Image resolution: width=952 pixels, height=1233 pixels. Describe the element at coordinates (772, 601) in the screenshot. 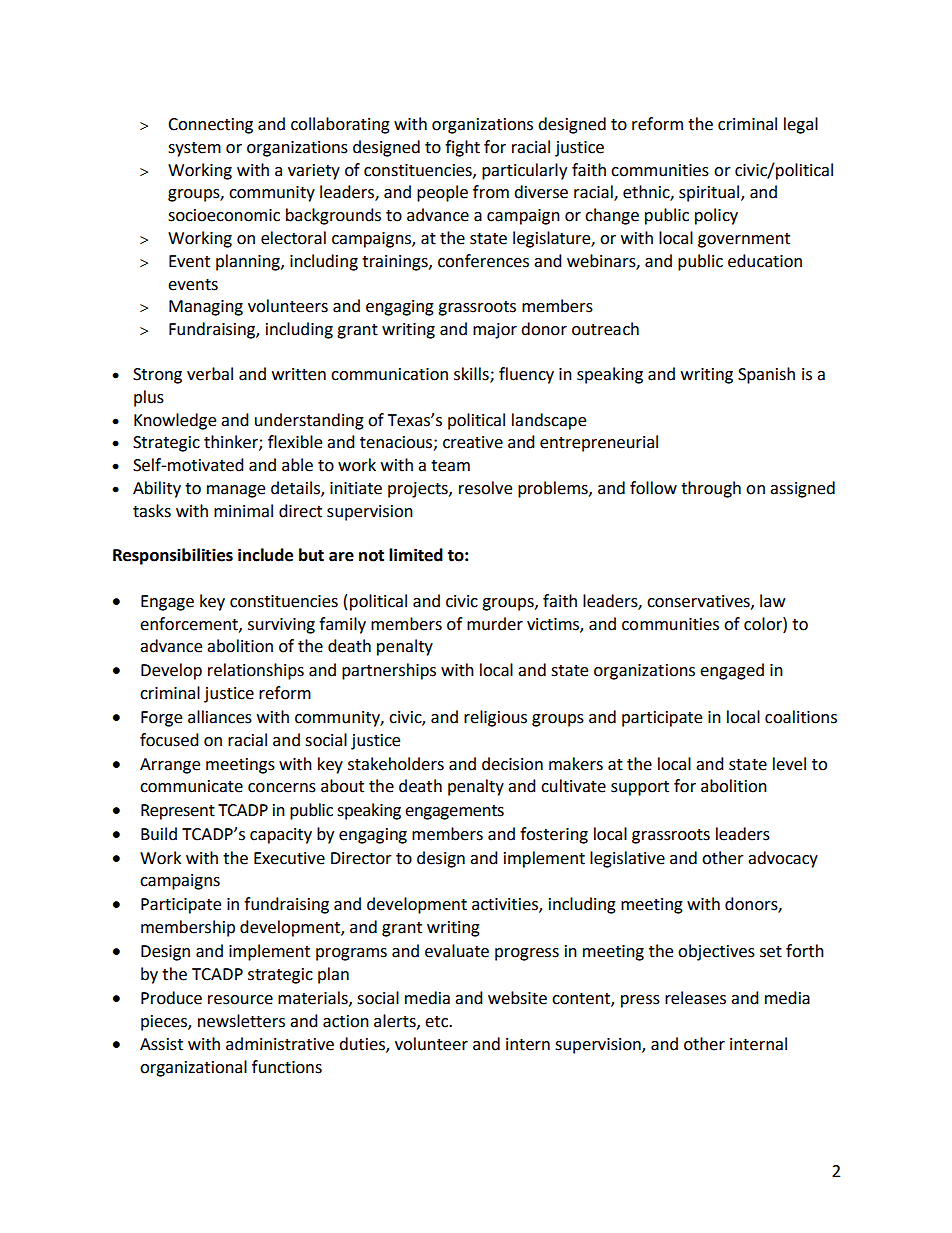

I see `law` at that location.
